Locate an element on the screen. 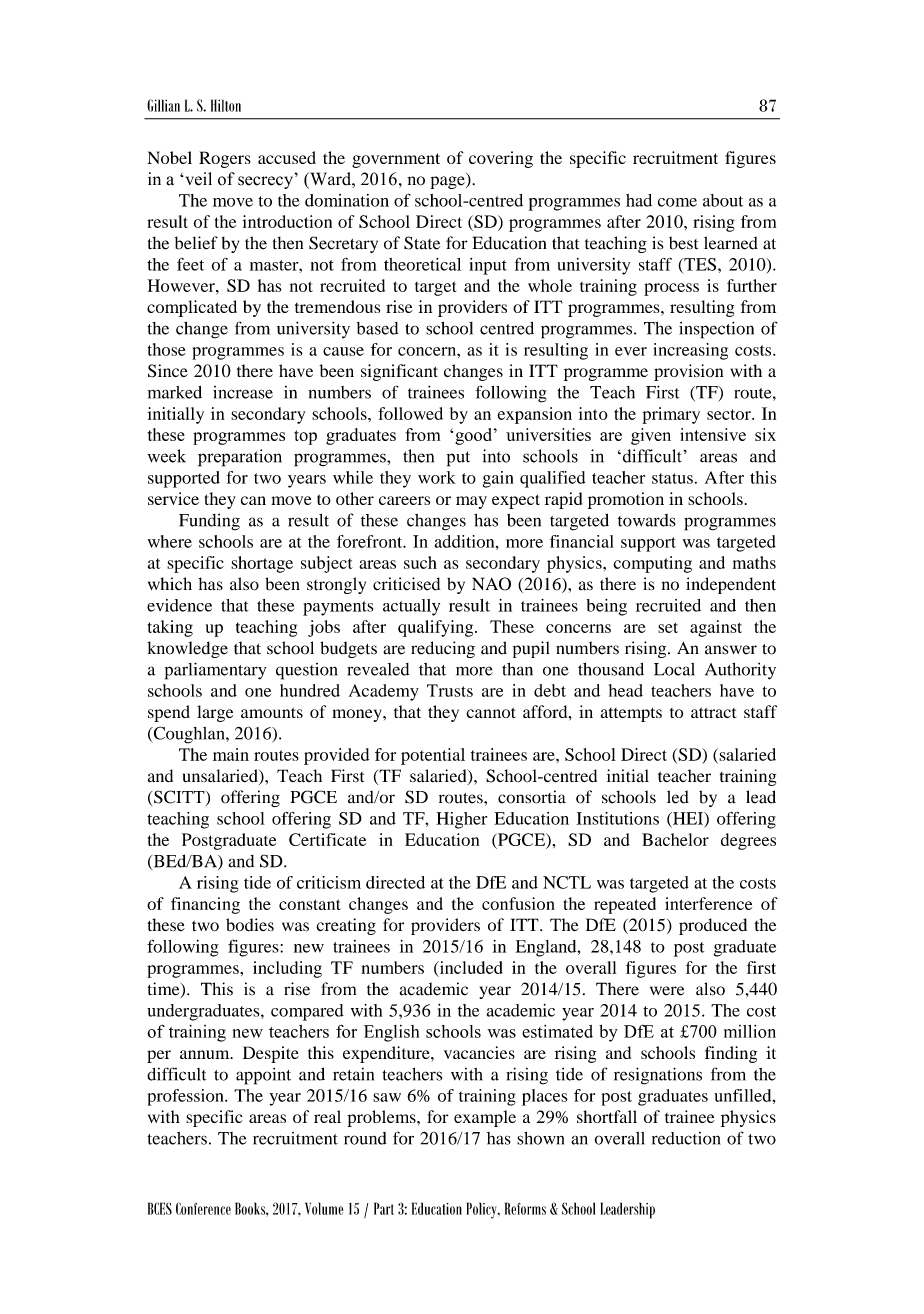 The image size is (924, 1314). come is located at coordinates (677, 202).
